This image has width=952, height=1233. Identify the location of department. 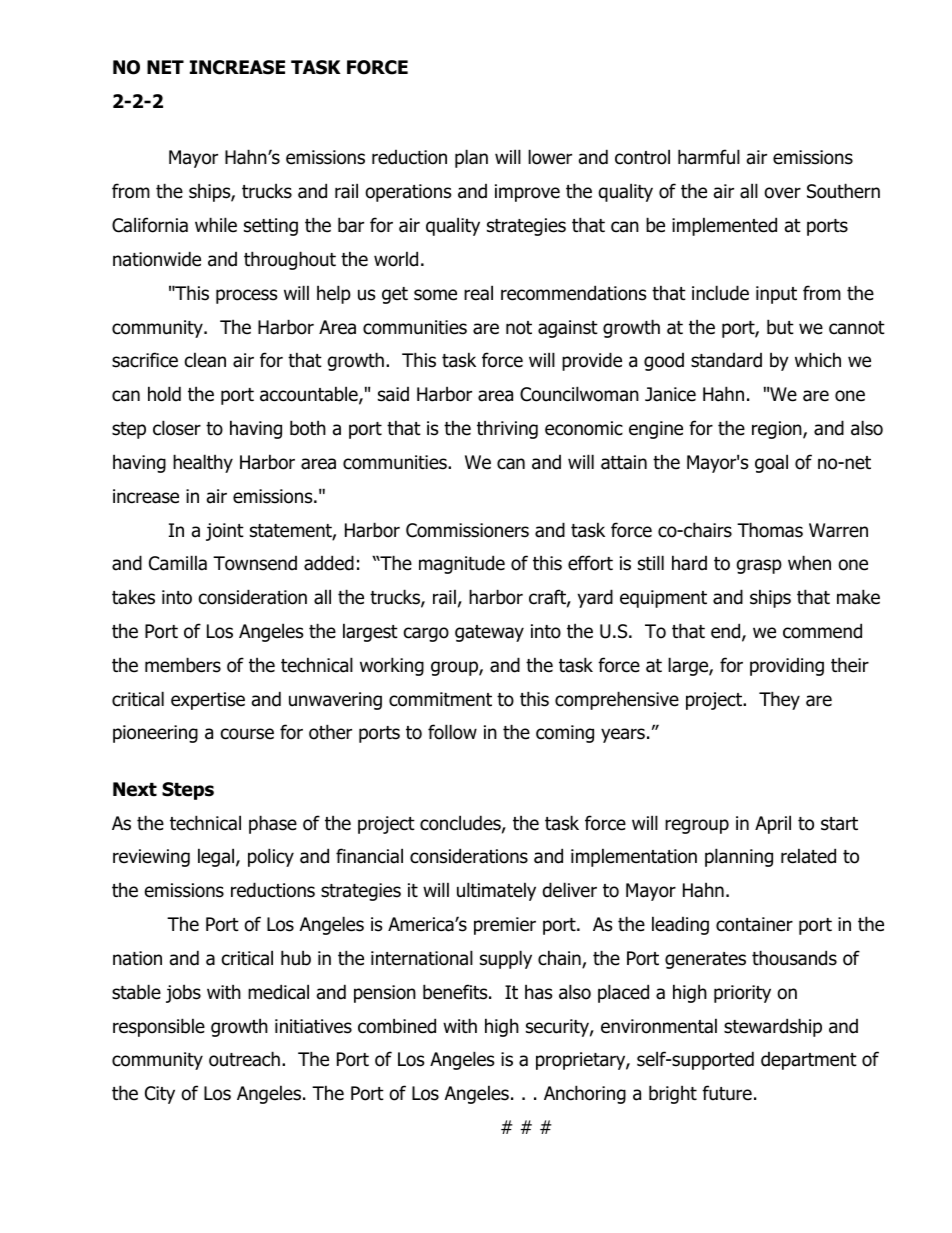
(809, 1061).
